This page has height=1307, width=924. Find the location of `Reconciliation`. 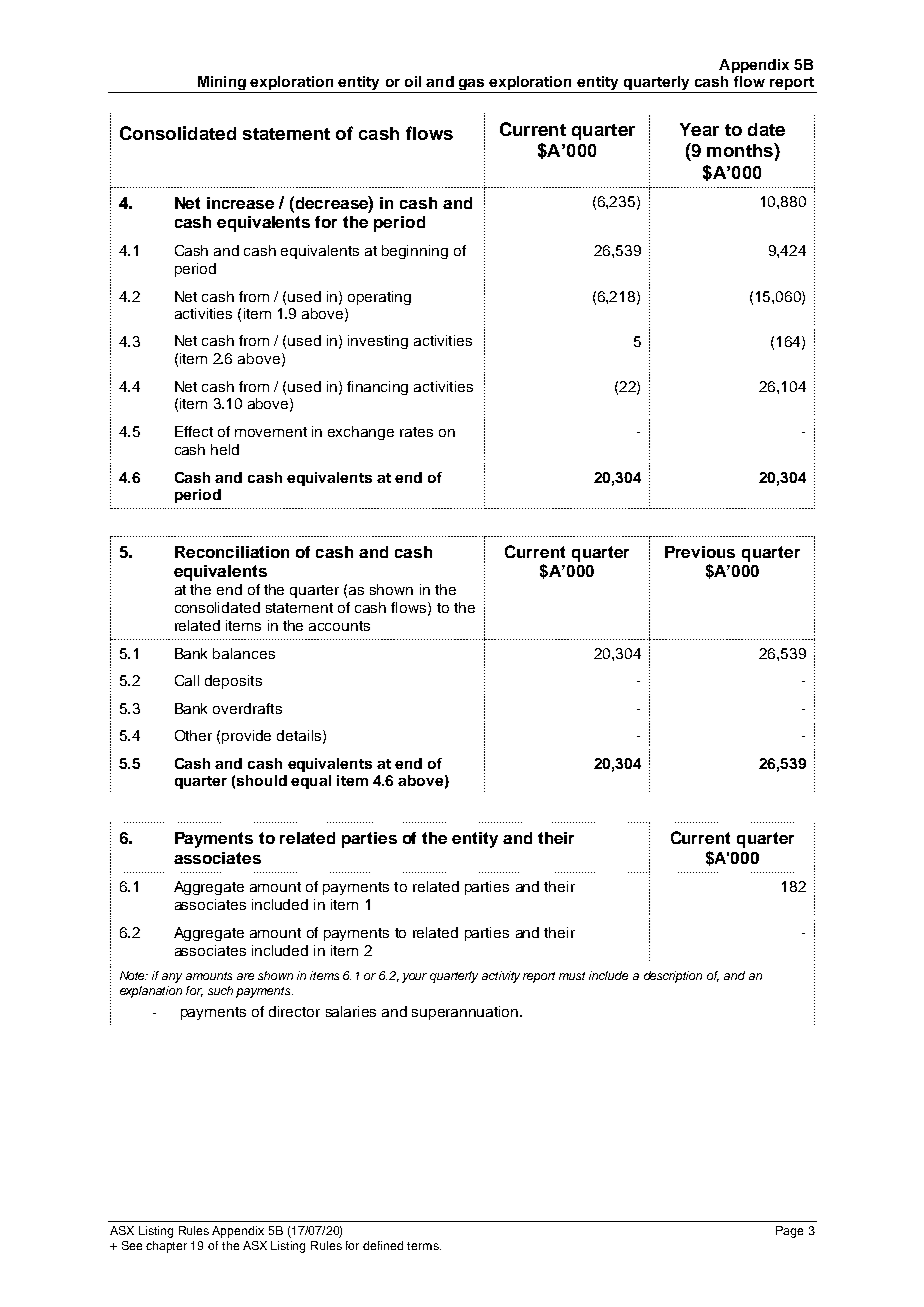

Reconciliation is located at coordinates (232, 552).
